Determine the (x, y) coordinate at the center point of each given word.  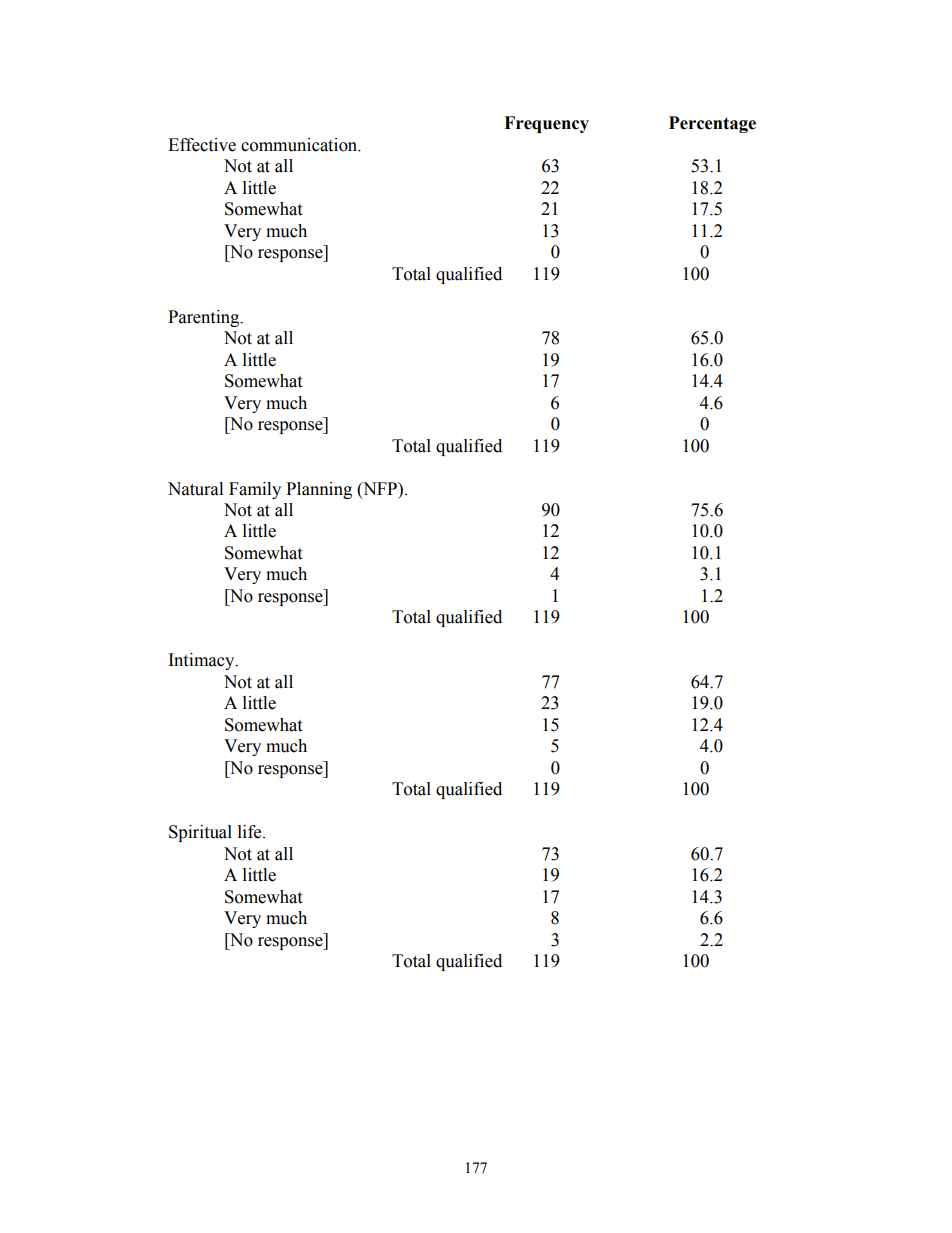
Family (255, 490)
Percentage (712, 124)
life (251, 832)
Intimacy (203, 661)
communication (300, 145)
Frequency (546, 124)
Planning (319, 490)
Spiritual (200, 833)
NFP (380, 488)
